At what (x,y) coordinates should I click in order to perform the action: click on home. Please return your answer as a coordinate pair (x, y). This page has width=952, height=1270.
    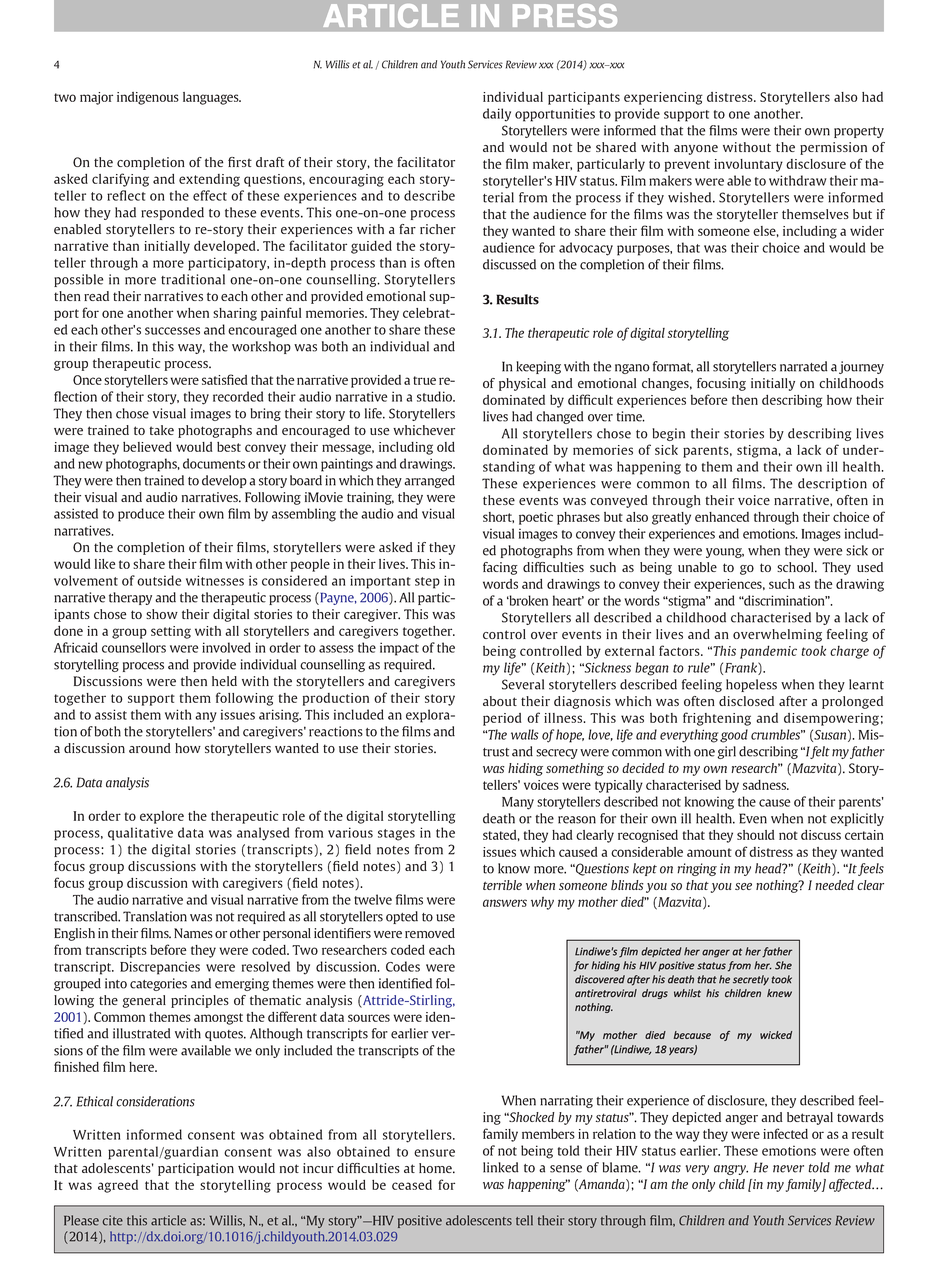
    Looking at the image, I should click on (436, 1168).
